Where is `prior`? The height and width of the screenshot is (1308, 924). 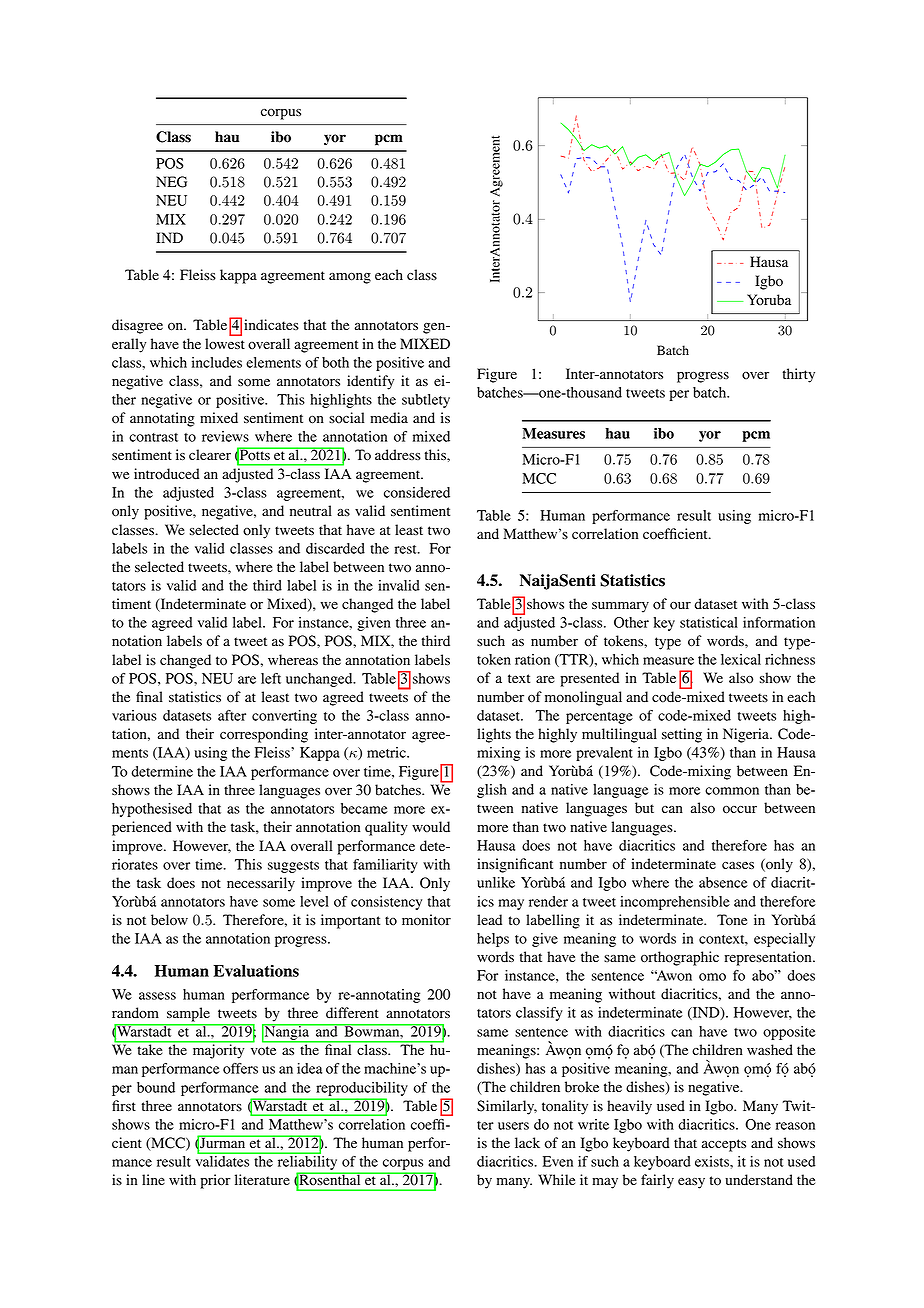 prior is located at coordinates (216, 1181).
